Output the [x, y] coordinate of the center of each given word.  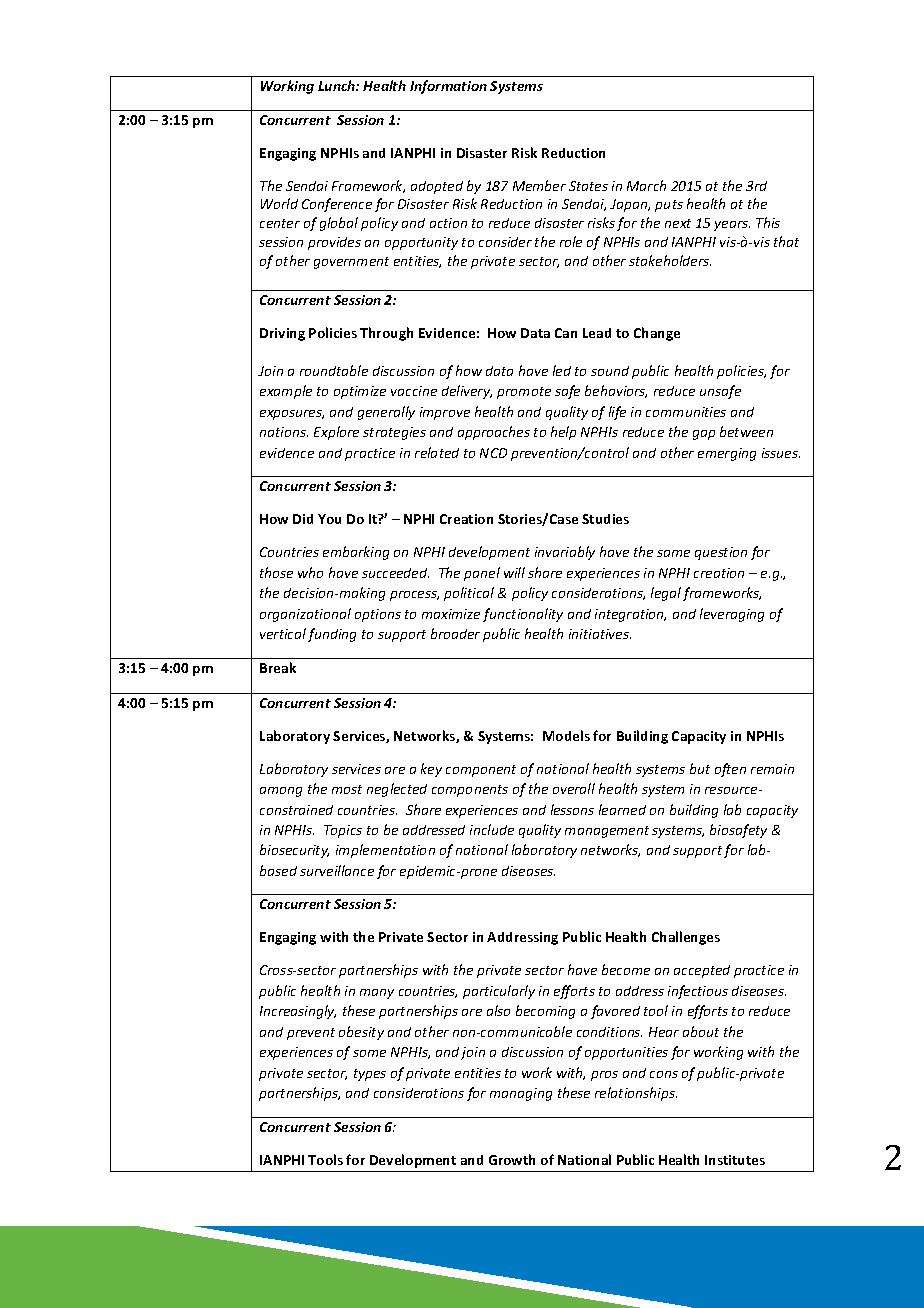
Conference [337, 205]
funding [332, 635]
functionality [523, 615]
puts [669, 206]
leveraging [732, 615]
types [370, 1075]
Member [539, 185]
